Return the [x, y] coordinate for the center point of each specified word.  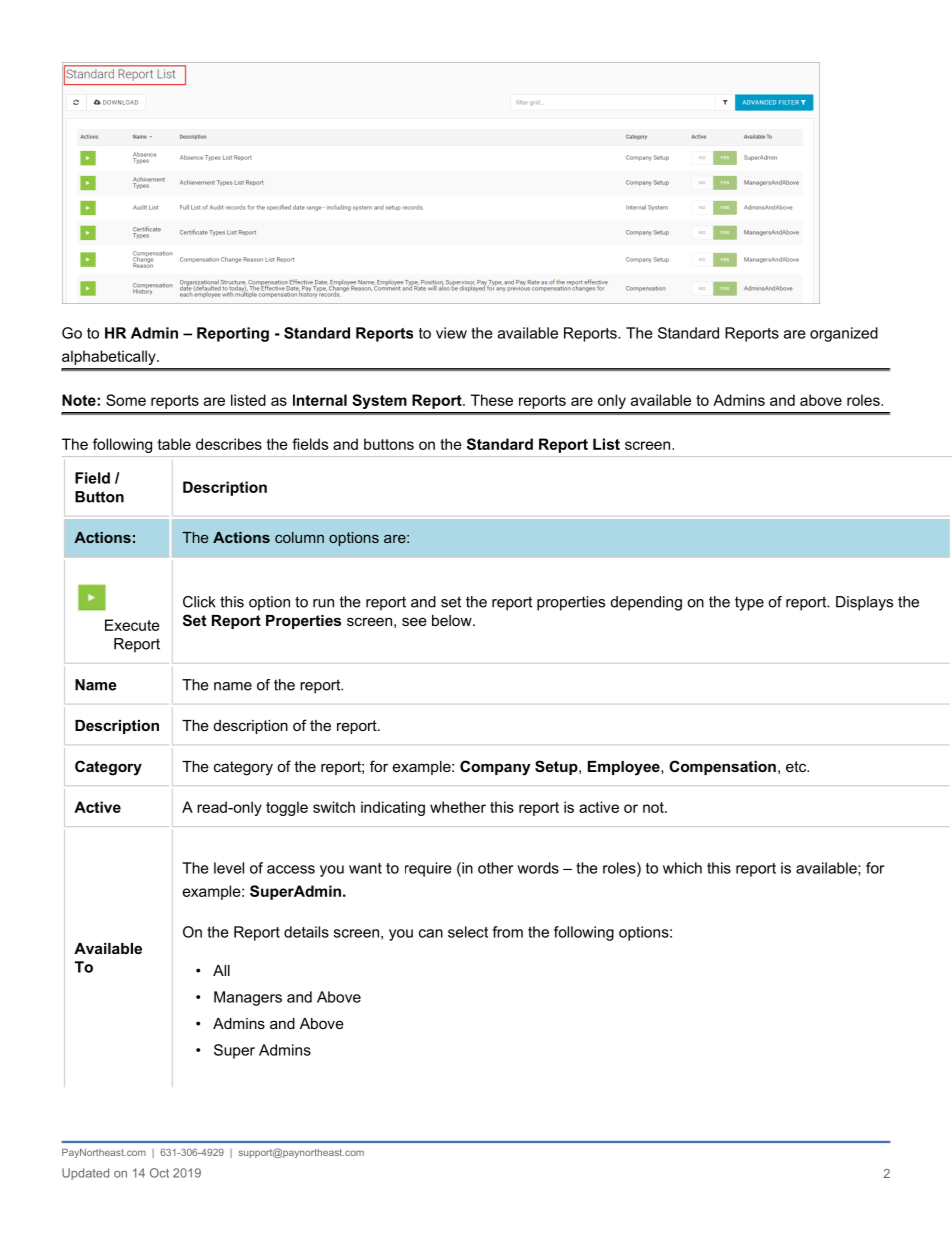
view [451, 333]
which [682, 868]
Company [495, 768]
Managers [248, 998]
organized [844, 334]
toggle [287, 808]
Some [126, 400]
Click [199, 602]
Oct [159, 1173]
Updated [85, 1174]
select [468, 932]
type [749, 603]
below [453, 620]
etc [797, 766]
